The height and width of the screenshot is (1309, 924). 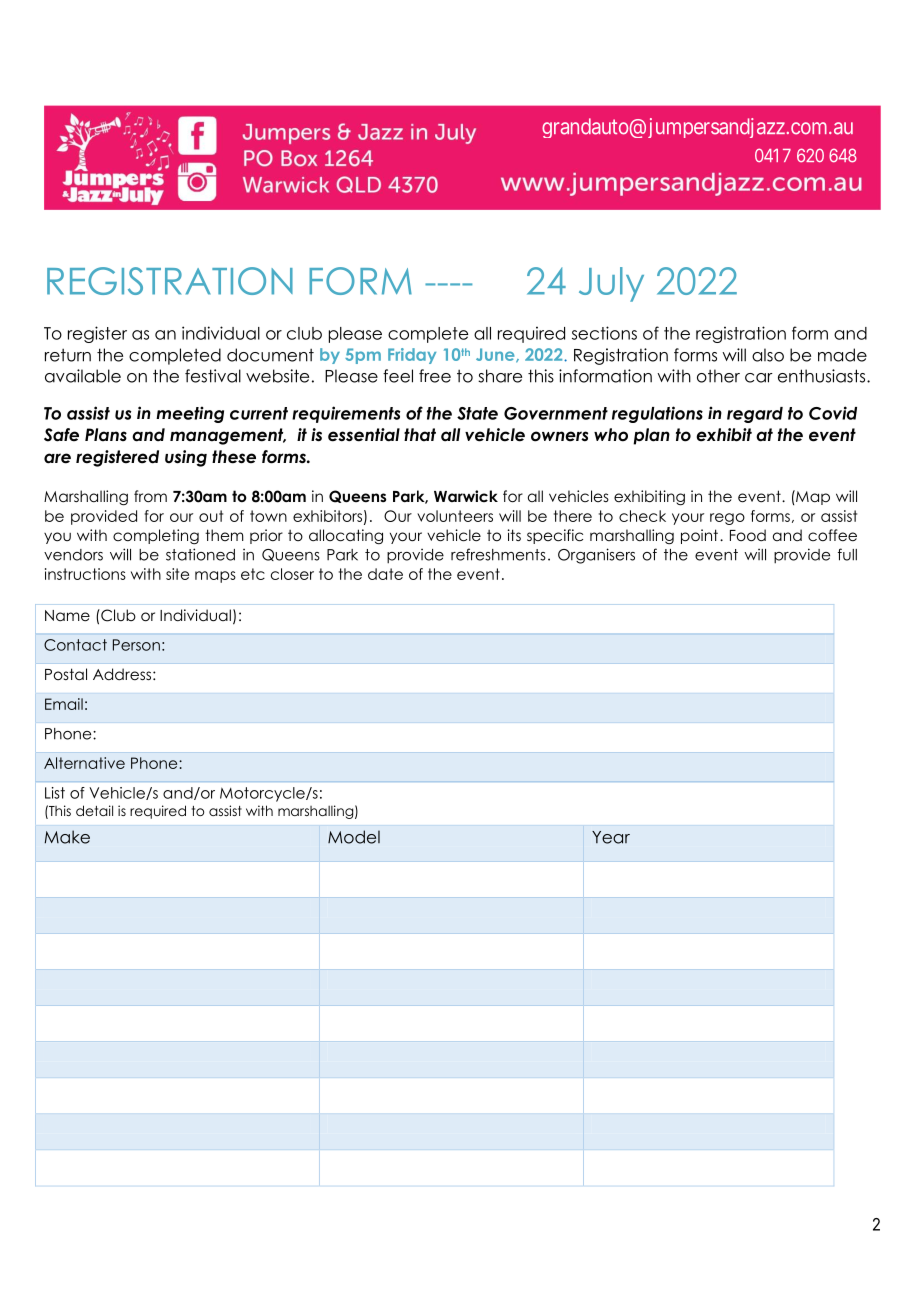 I want to click on July, so click(x=611, y=284).
